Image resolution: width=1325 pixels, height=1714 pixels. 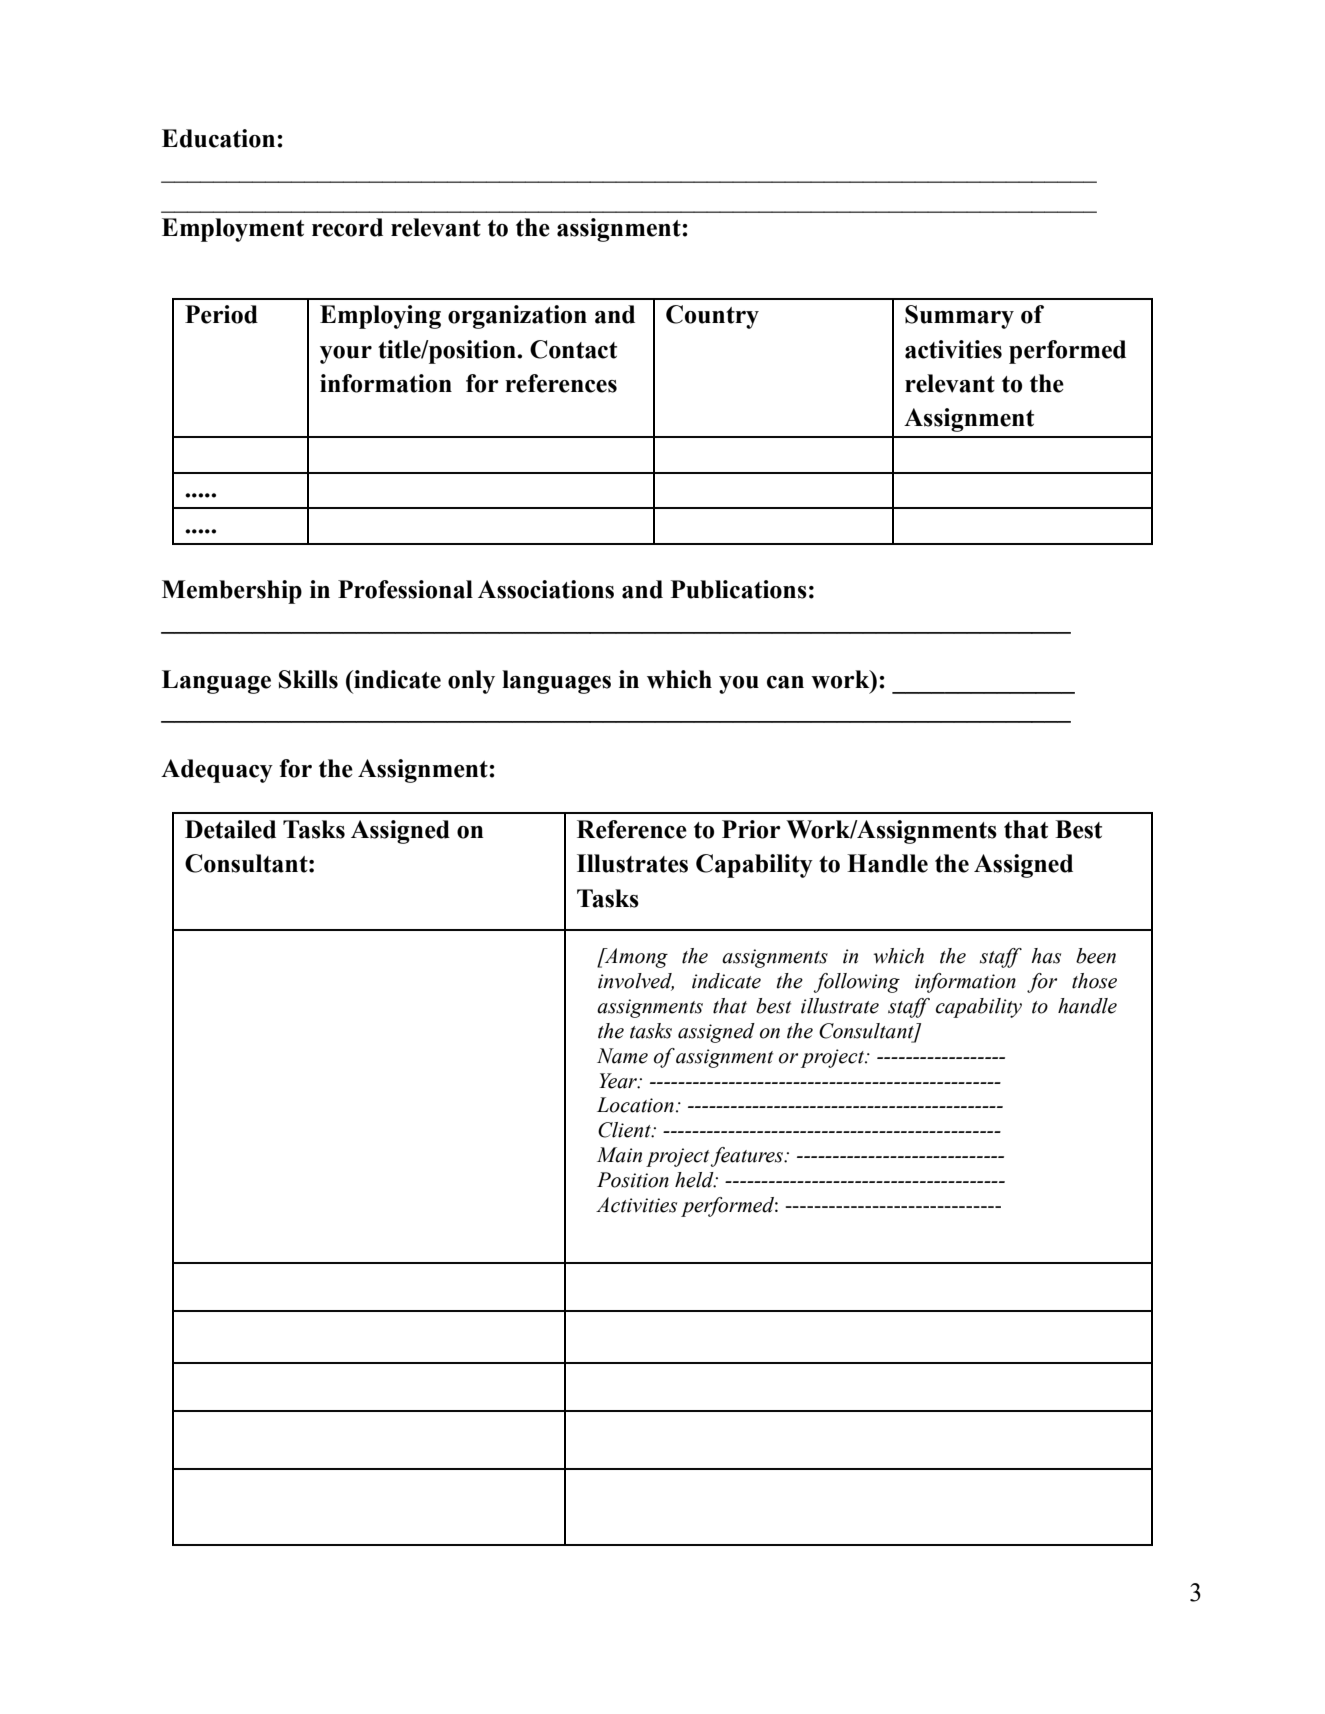 I want to click on record, so click(x=347, y=227).
